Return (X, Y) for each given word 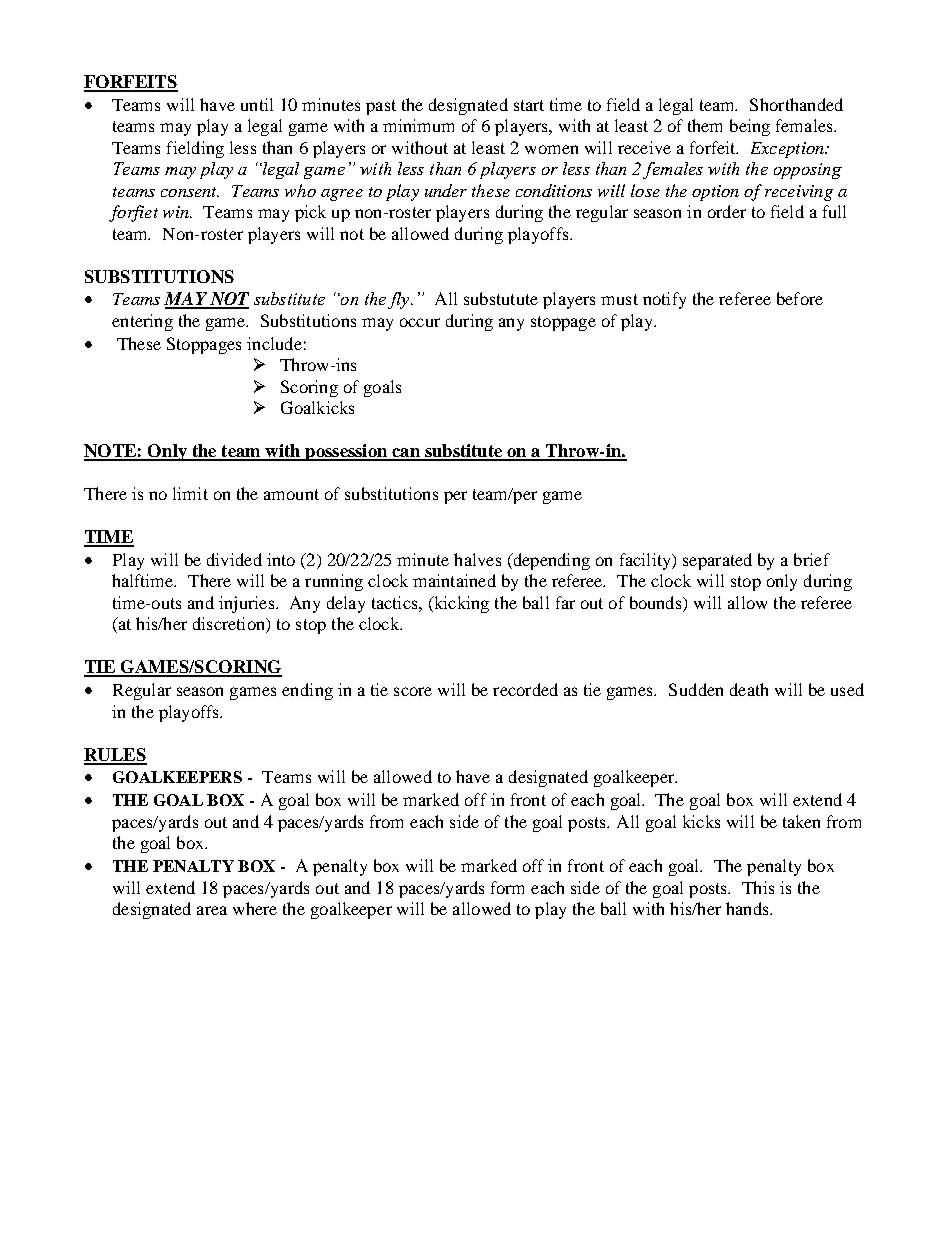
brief (812, 559)
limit (190, 493)
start (529, 105)
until (257, 104)
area (212, 910)
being (750, 127)
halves (477, 559)
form (507, 887)
